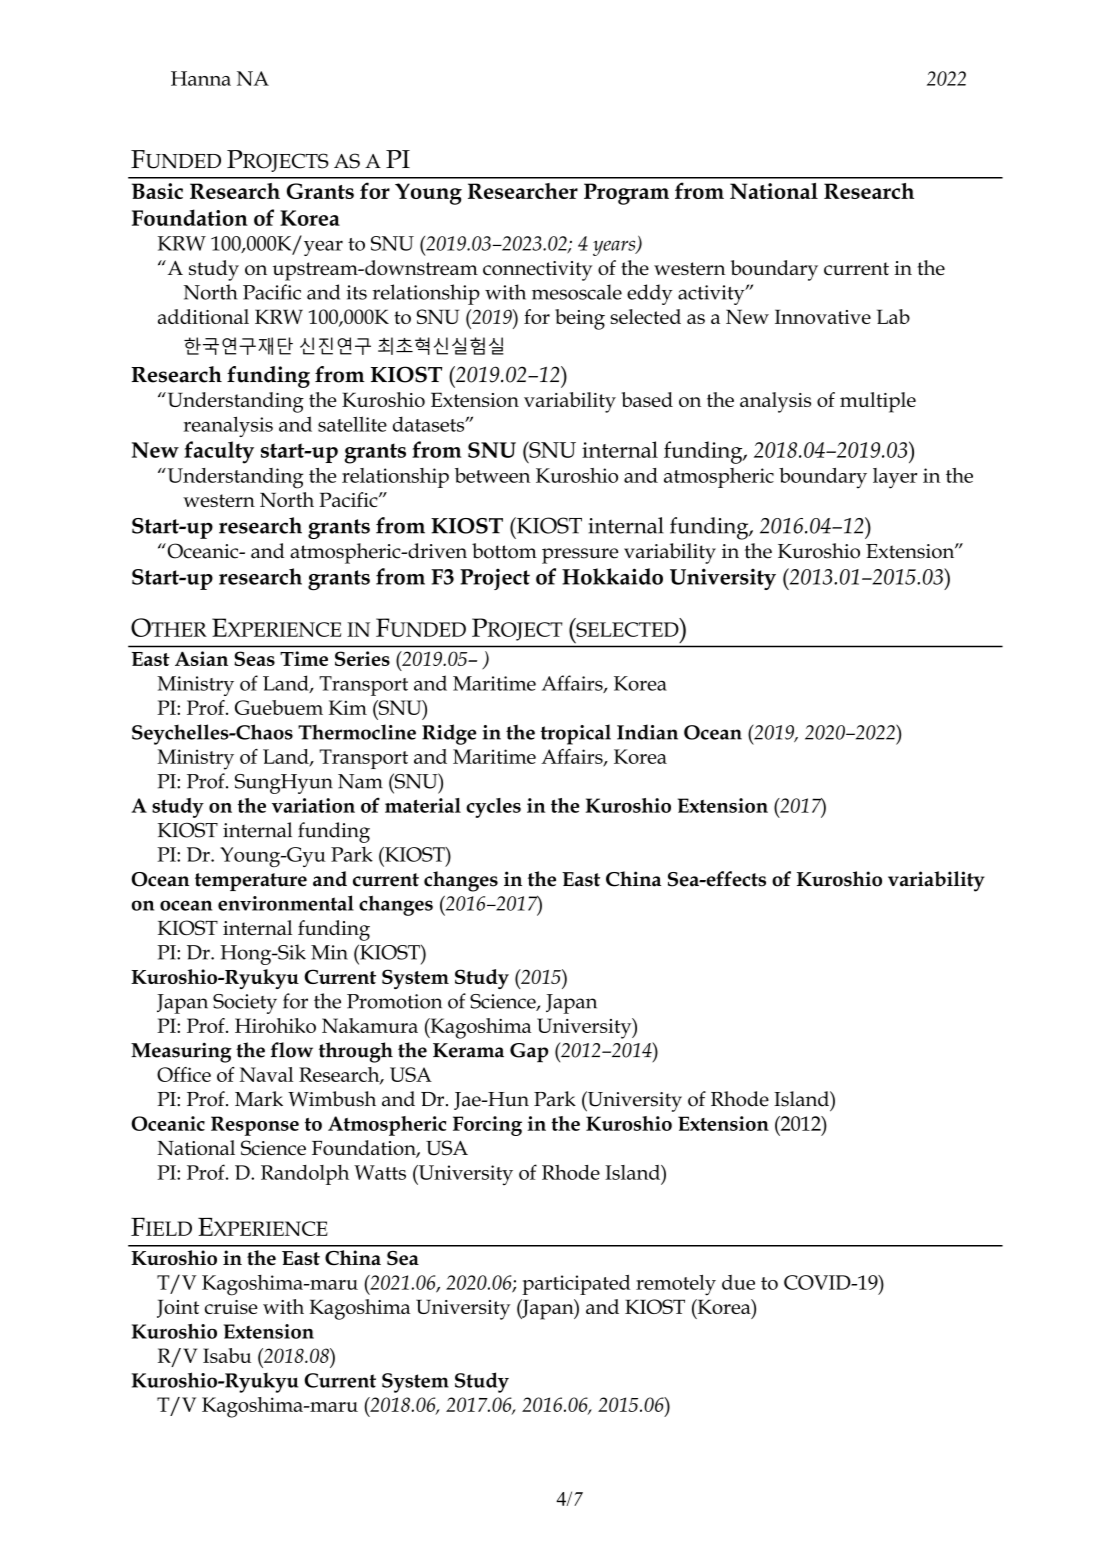 The image size is (1097, 1553). I want to click on cruise, so click(231, 1307).
